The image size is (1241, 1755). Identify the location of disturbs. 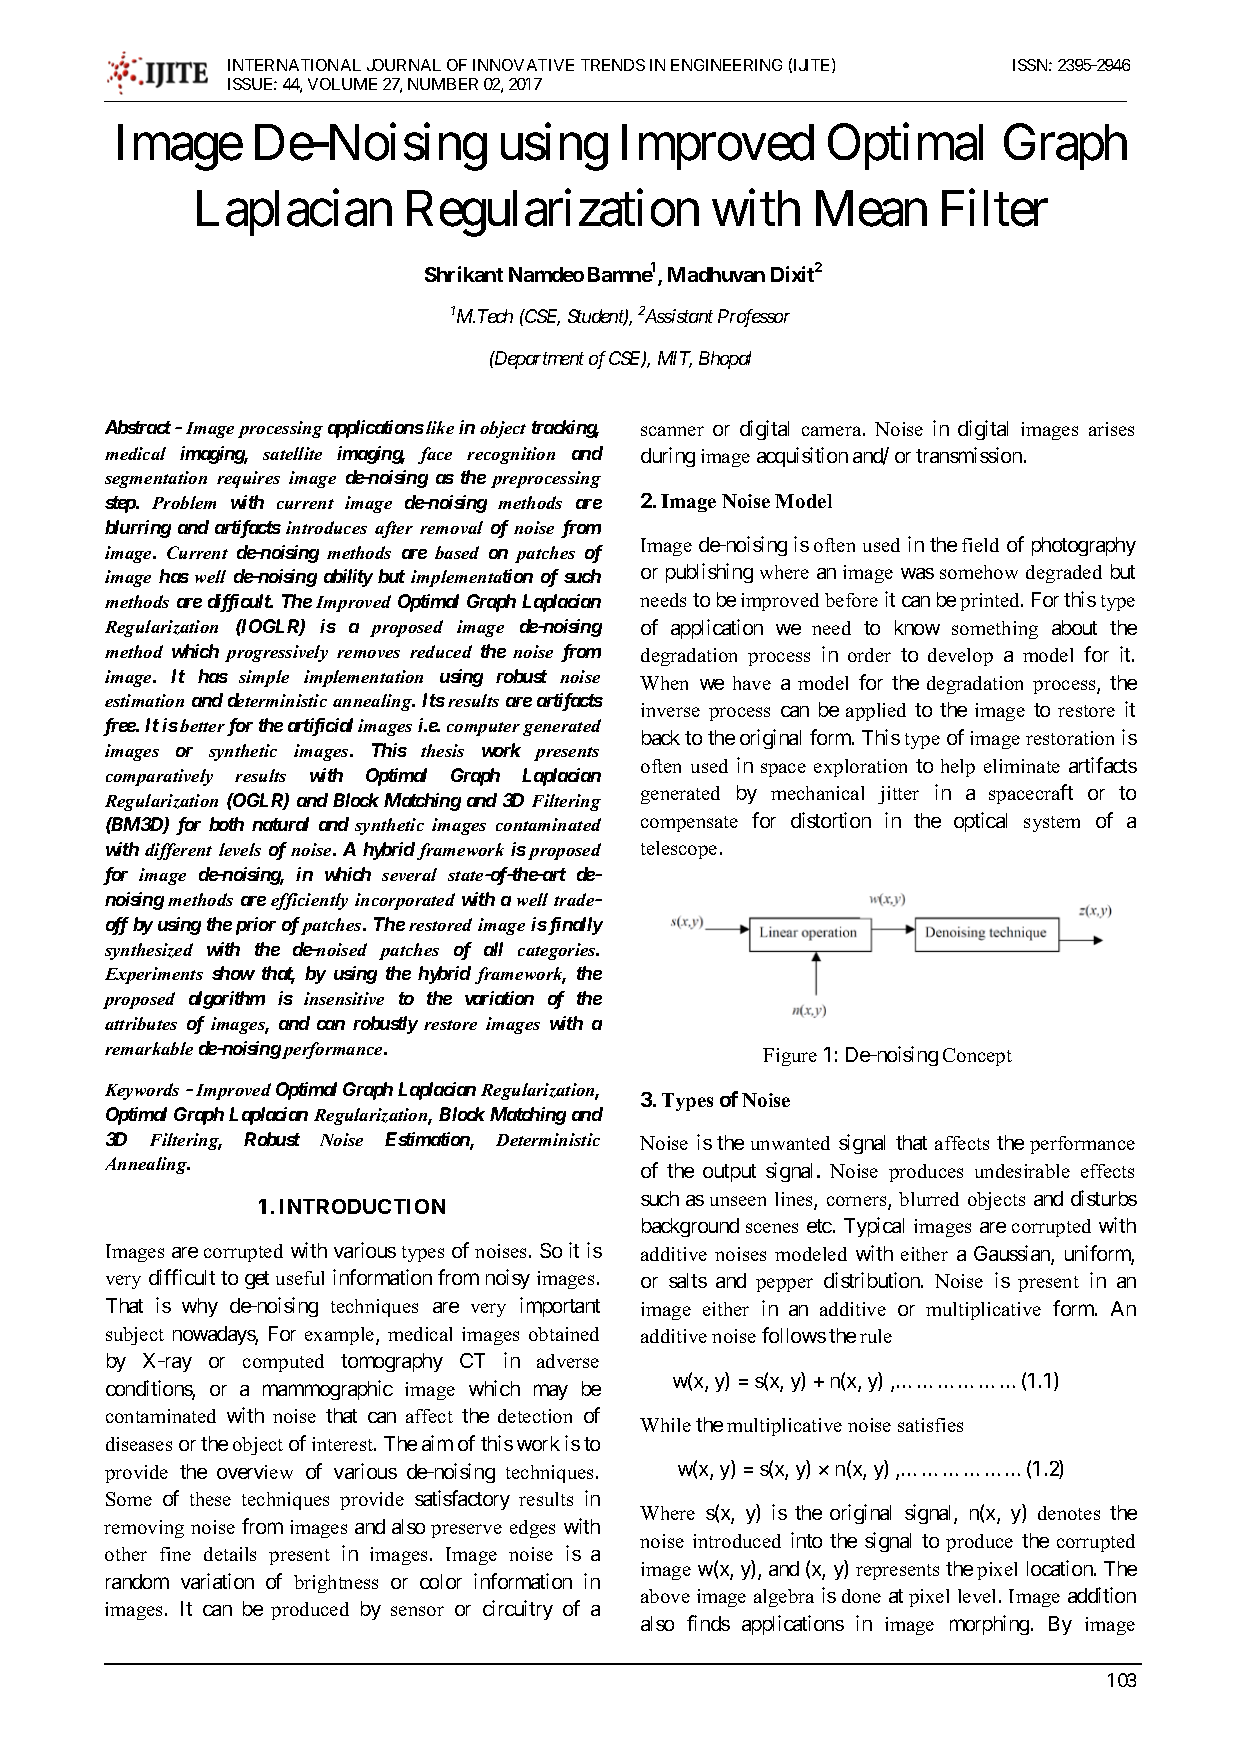
(1104, 1198).
